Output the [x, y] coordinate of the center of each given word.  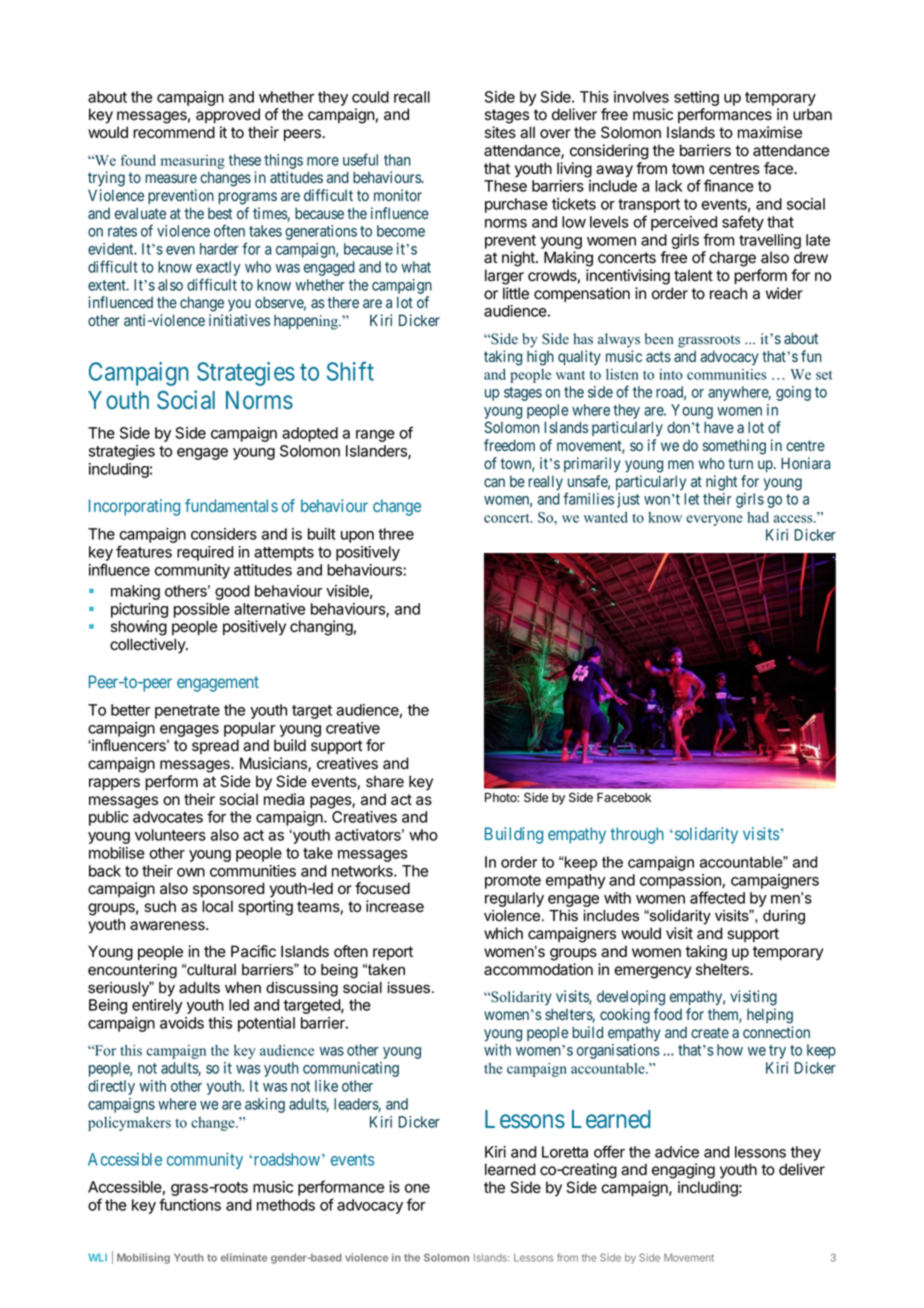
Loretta [565, 1152]
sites [500, 132]
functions [190, 1204]
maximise [770, 132]
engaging [683, 1171]
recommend [174, 132]
